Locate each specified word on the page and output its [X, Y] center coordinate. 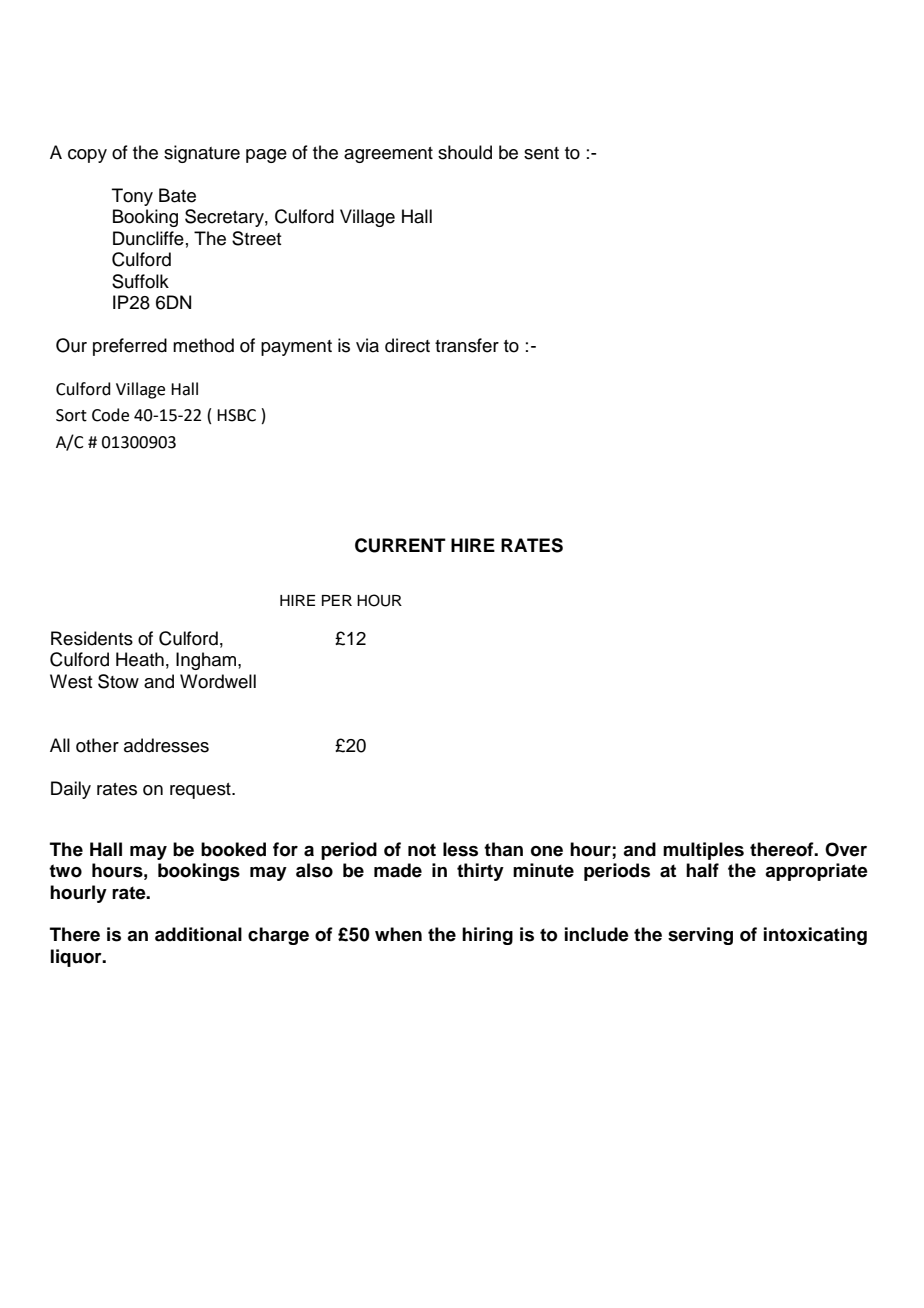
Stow [118, 681]
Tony [132, 197]
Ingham [207, 661]
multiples [703, 851]
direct [407, 345]
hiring [487, 936]
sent [541, 153]
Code [110, 415]
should [465, 152]
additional [198, 934]
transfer [467, 345]
